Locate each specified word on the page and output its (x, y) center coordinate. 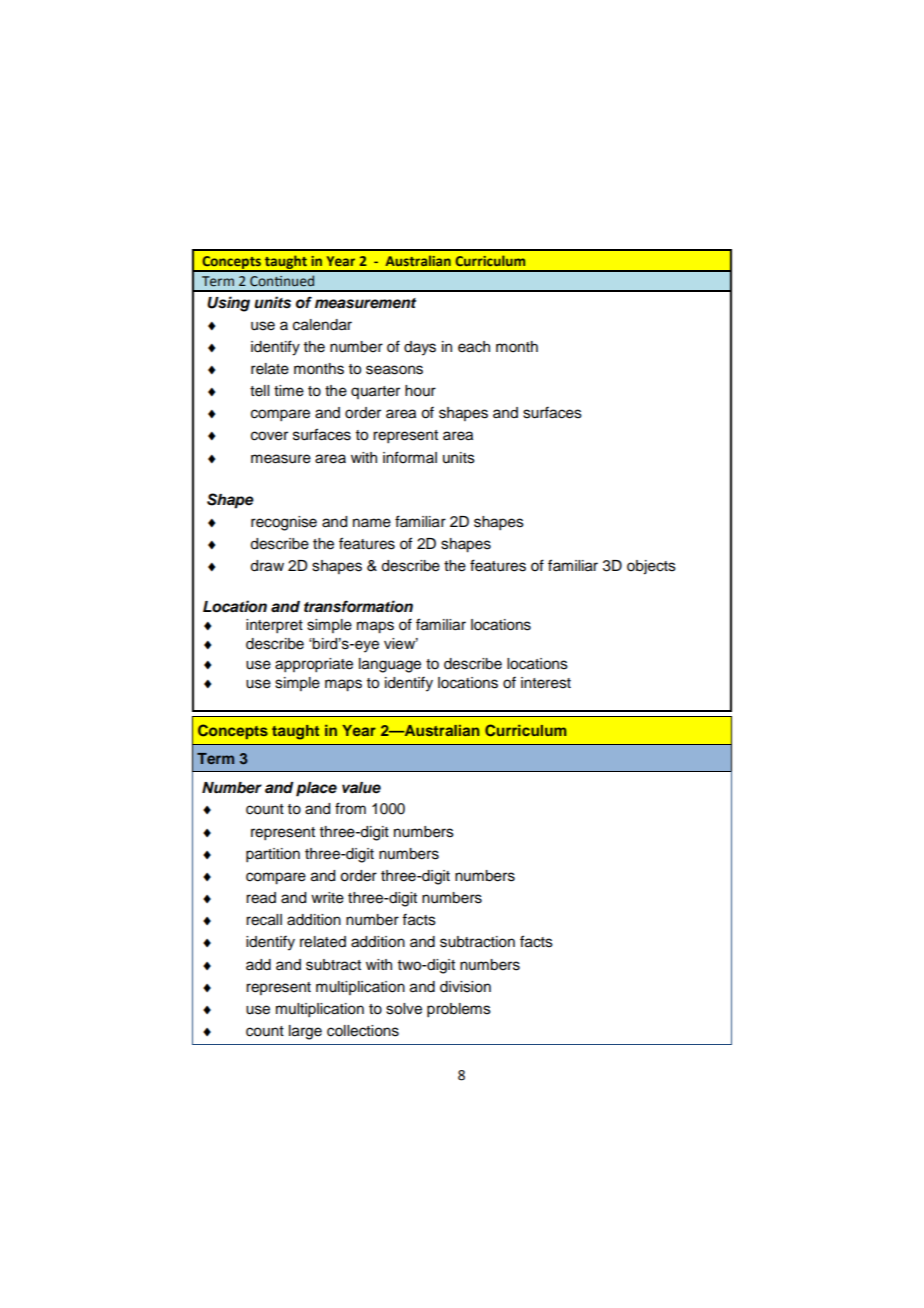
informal (410, 457)
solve (404, 1009)
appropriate (314, 665)
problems (459, 1010)
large (305, 1032)
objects (651, 567)
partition (273, 855)
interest (546, 683)
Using (228, 304)
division (465, 987)
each (474, 347)
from (350, 808)
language (390, 665)
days (420, 348)
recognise (284, 523)
